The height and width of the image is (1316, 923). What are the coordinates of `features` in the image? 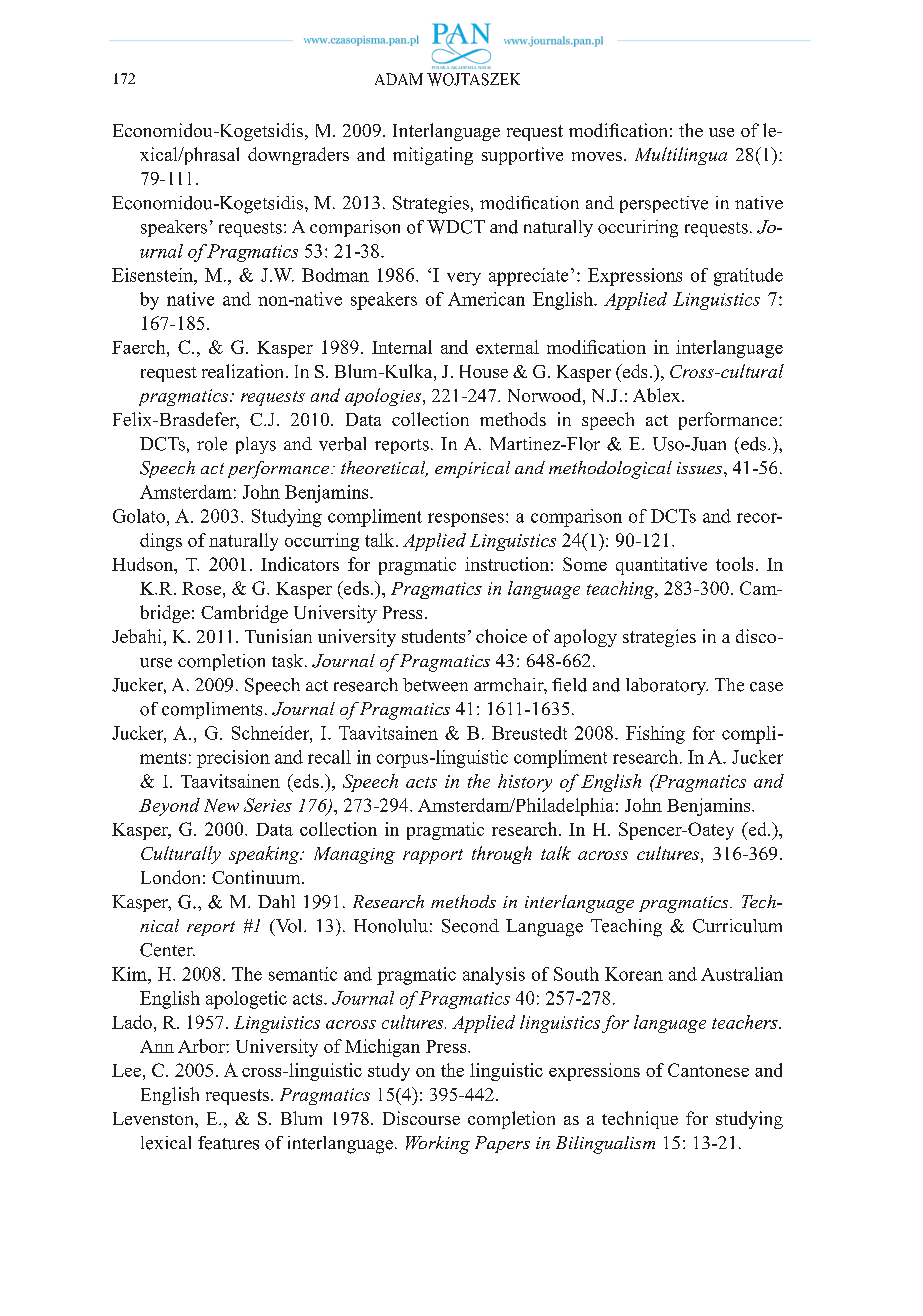 It's located at (228, 1143).
